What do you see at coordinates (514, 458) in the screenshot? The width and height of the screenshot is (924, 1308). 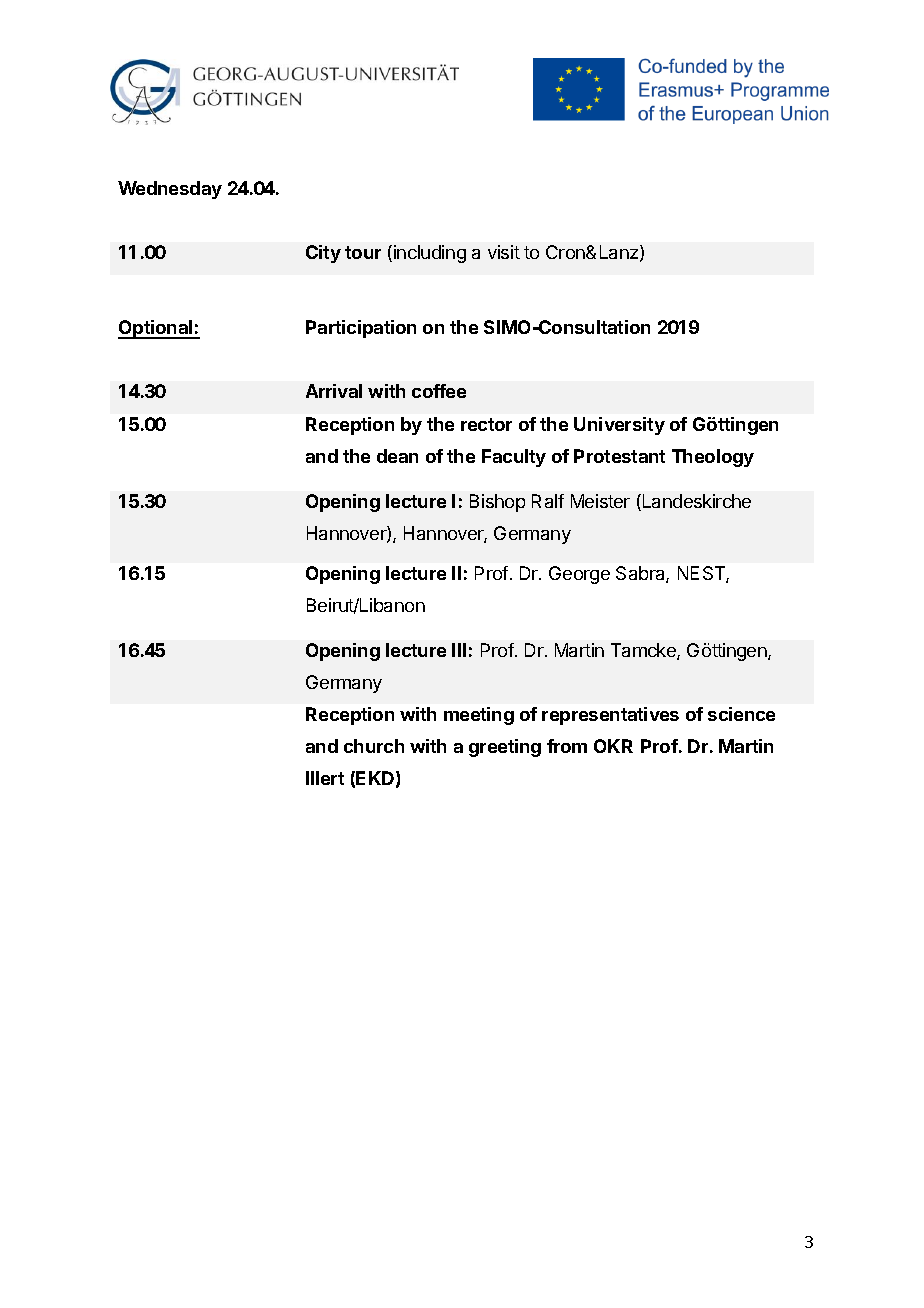 I see `Faculty` at bounding box center [514, 458].
